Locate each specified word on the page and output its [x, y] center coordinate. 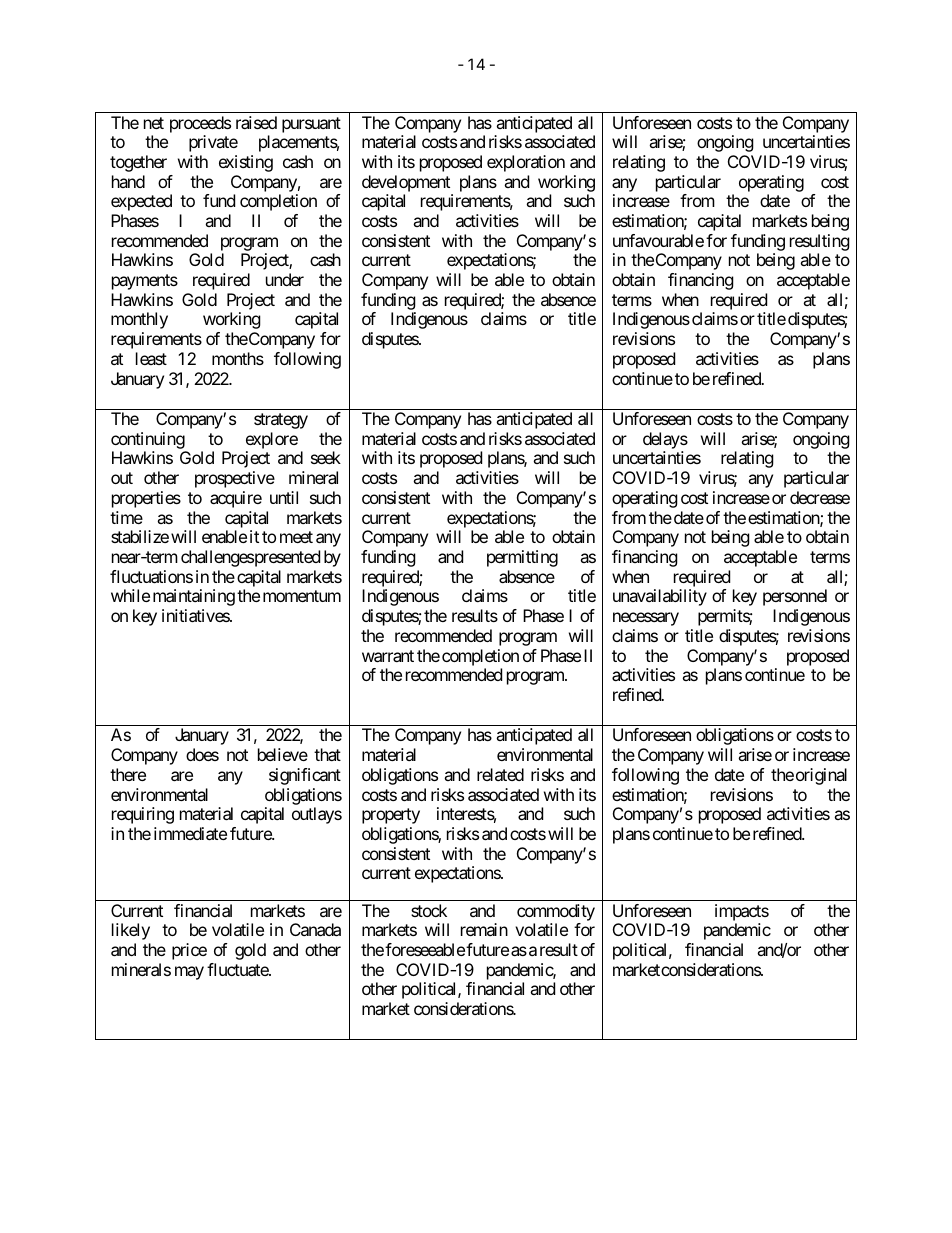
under [285, 279]
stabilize [140, 536]
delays [665, 442]
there [128, 774]
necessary [646, 619]
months [238, 358]
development [406, 183]
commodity [556, 912]
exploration [526, 163]
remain [484, 929]
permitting [522, 558]
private [213, 143]
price [189, 951]
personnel [795, 597]
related [500, 774]
